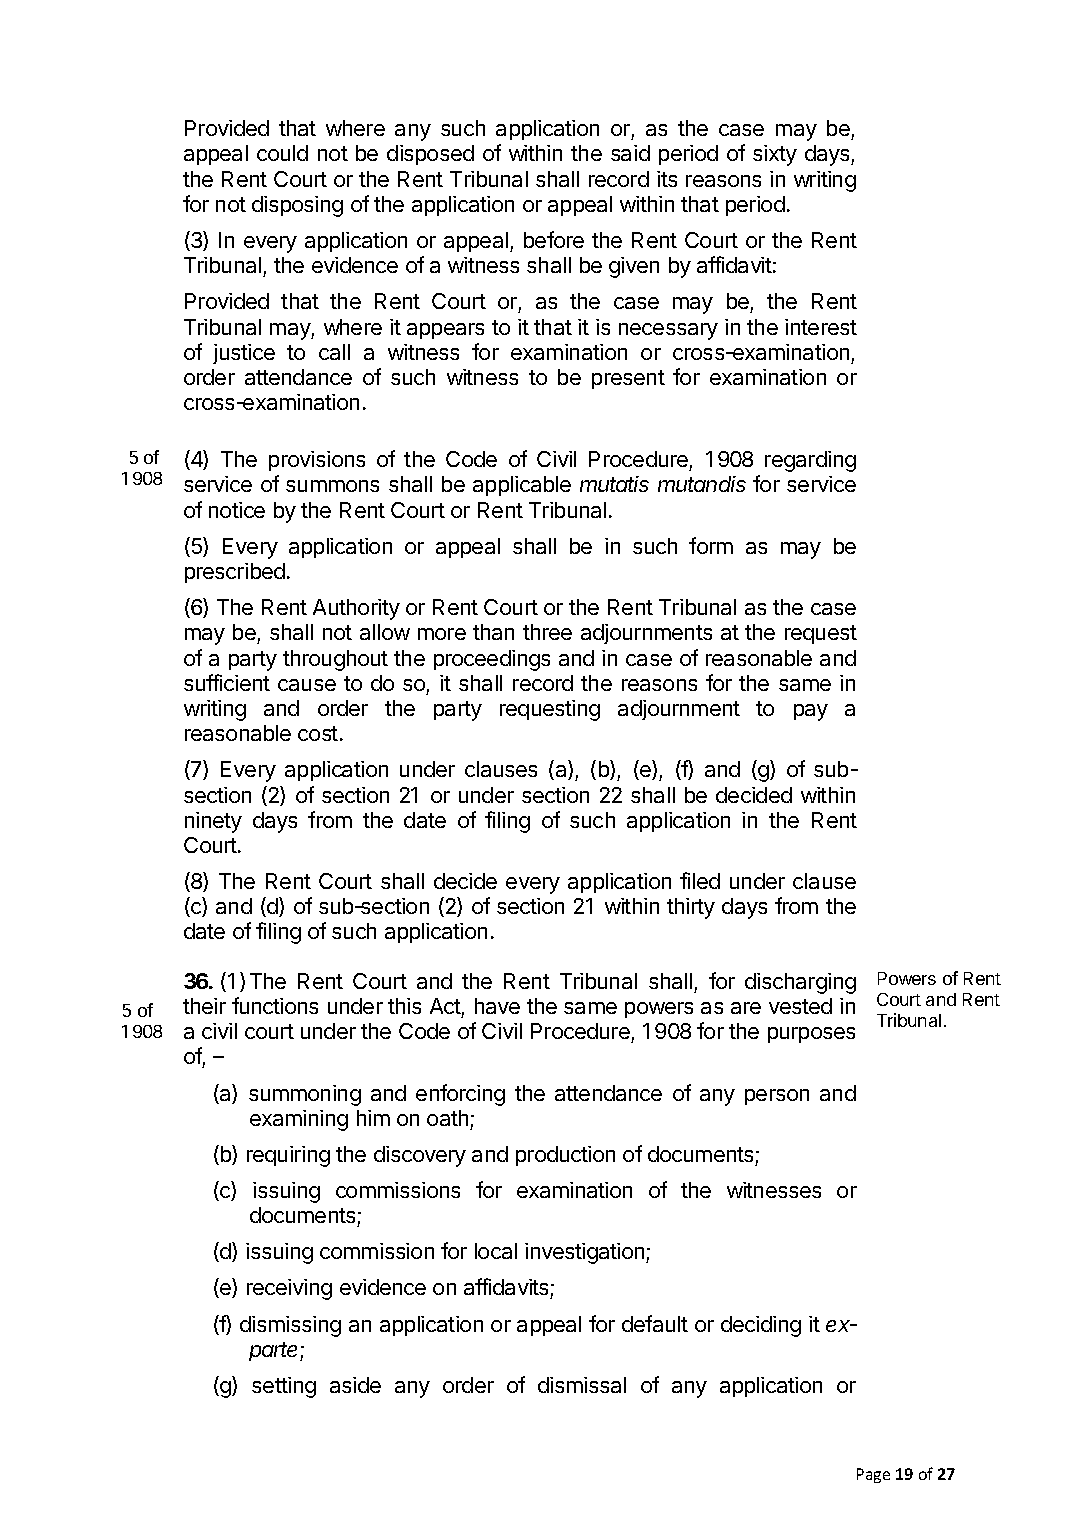 The height and width of the screenshot is (1538, 1087). I want to click on before, so click(554, 239).
